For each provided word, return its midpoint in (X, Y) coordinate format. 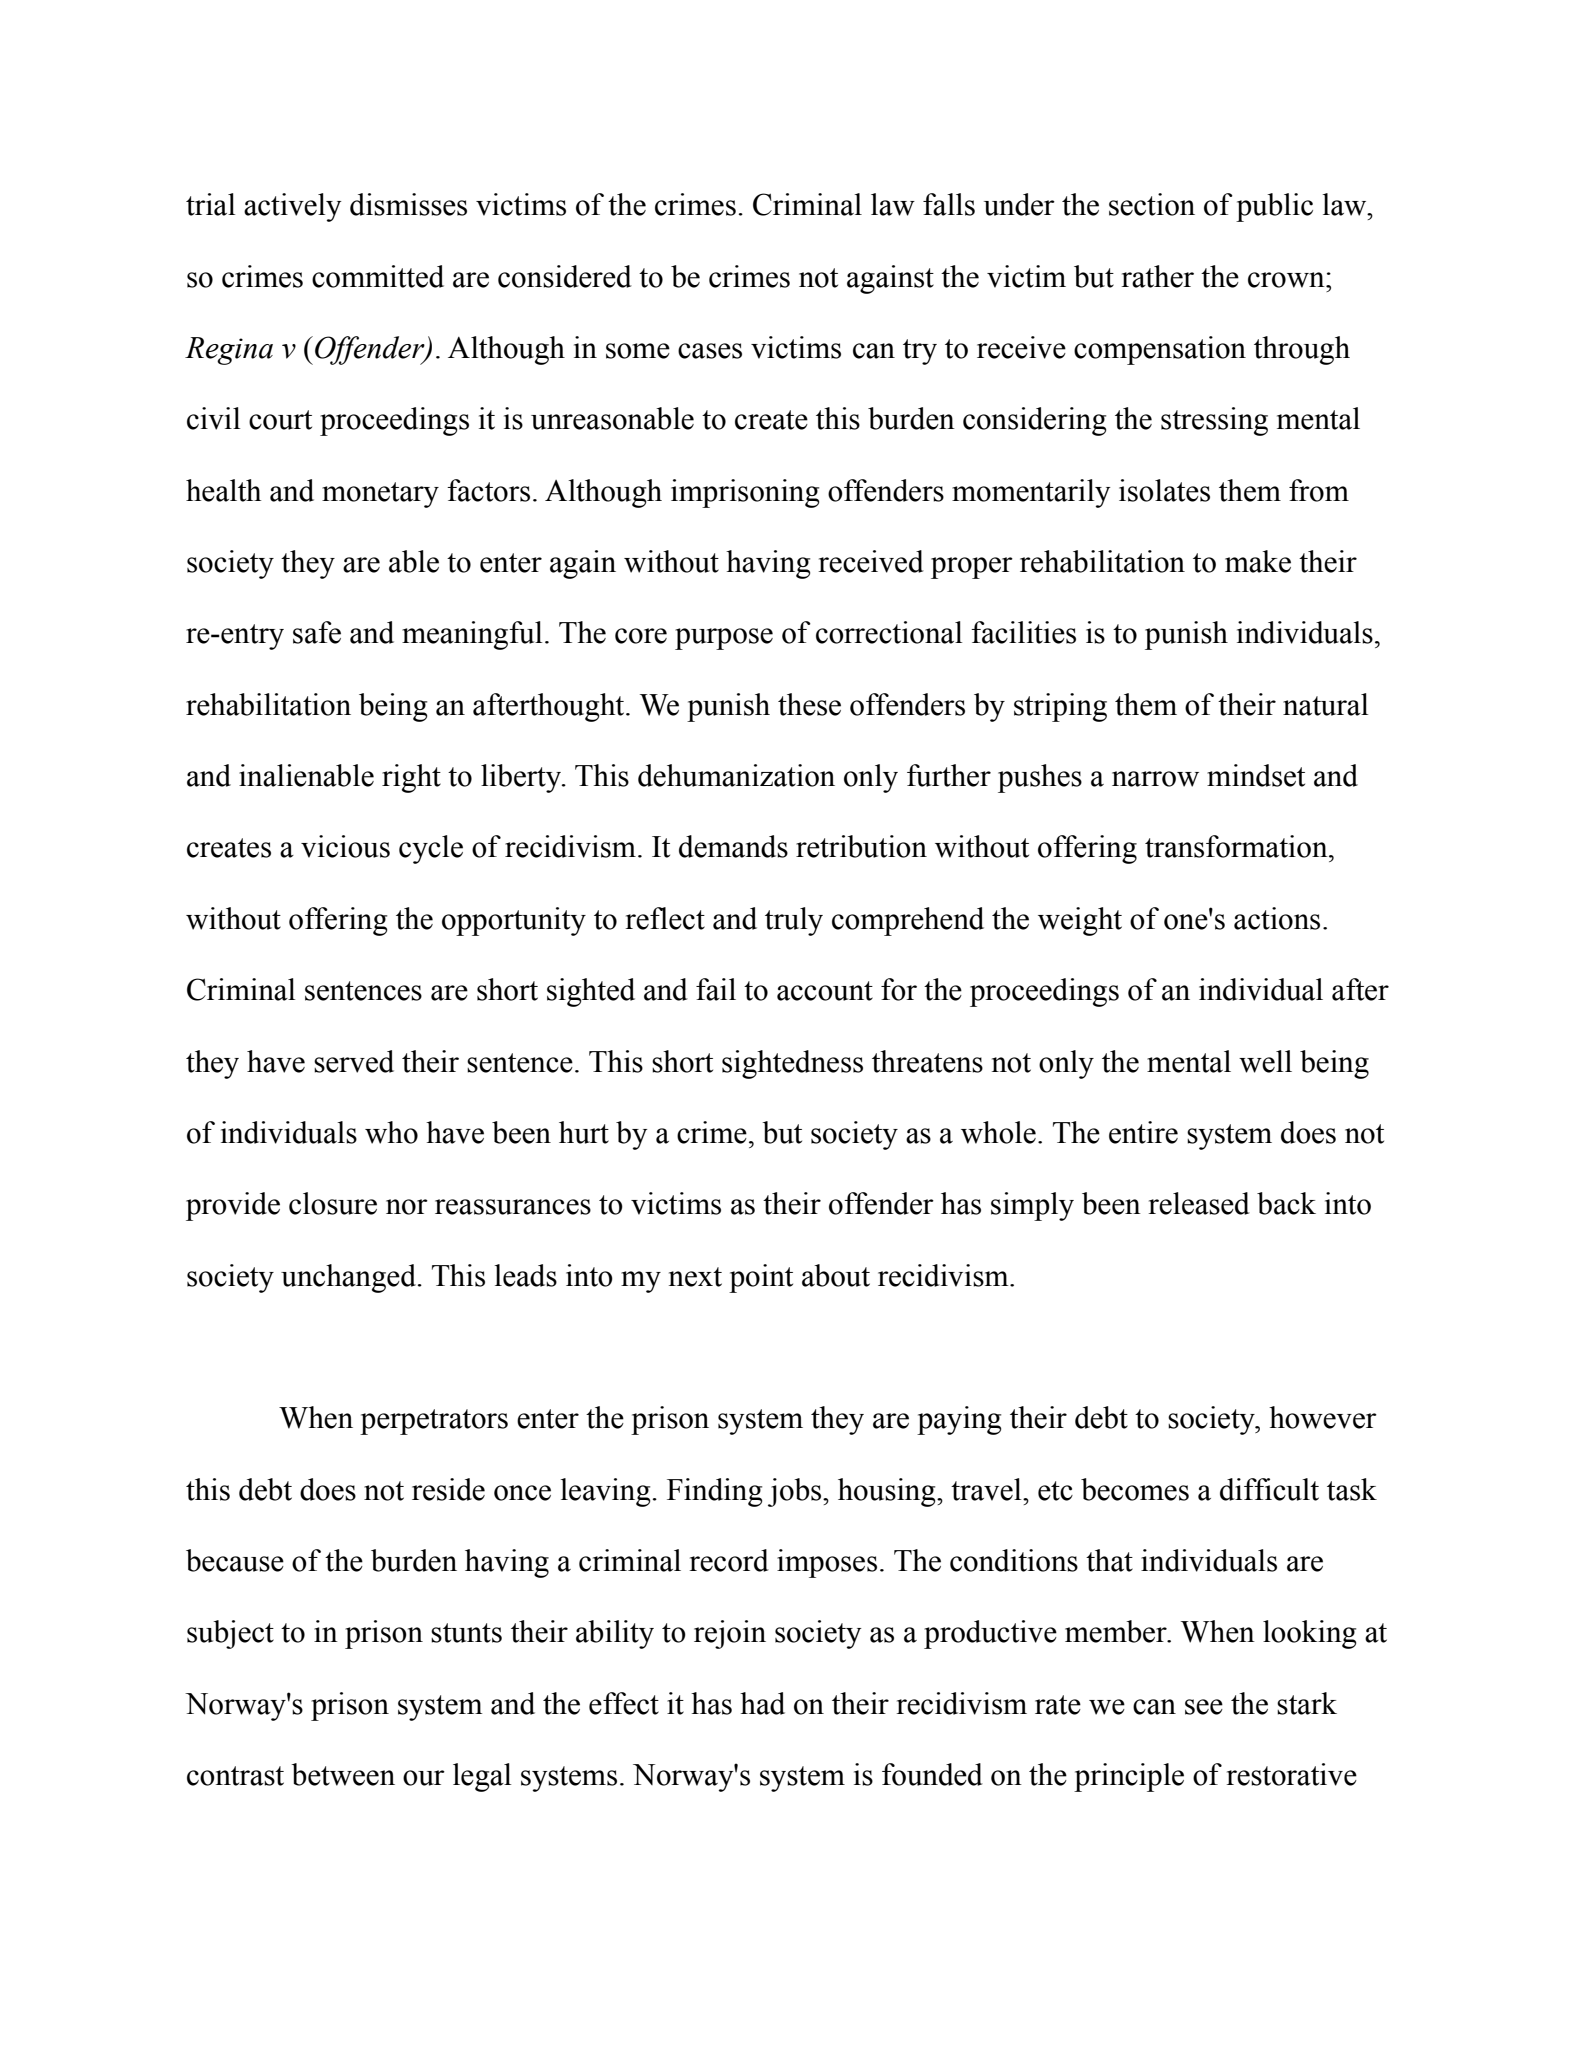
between (343, 1774)
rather (1157, 276)
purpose (724, 639)
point (761, 1278)
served (354, 1061)
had (762, 1703)
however (1323, 1417)
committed (378, 276)
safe (317, 632)
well (1265, 1061)
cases (710, 351)
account (825, 991)
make (1258, 561)
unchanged (348, 1278)
